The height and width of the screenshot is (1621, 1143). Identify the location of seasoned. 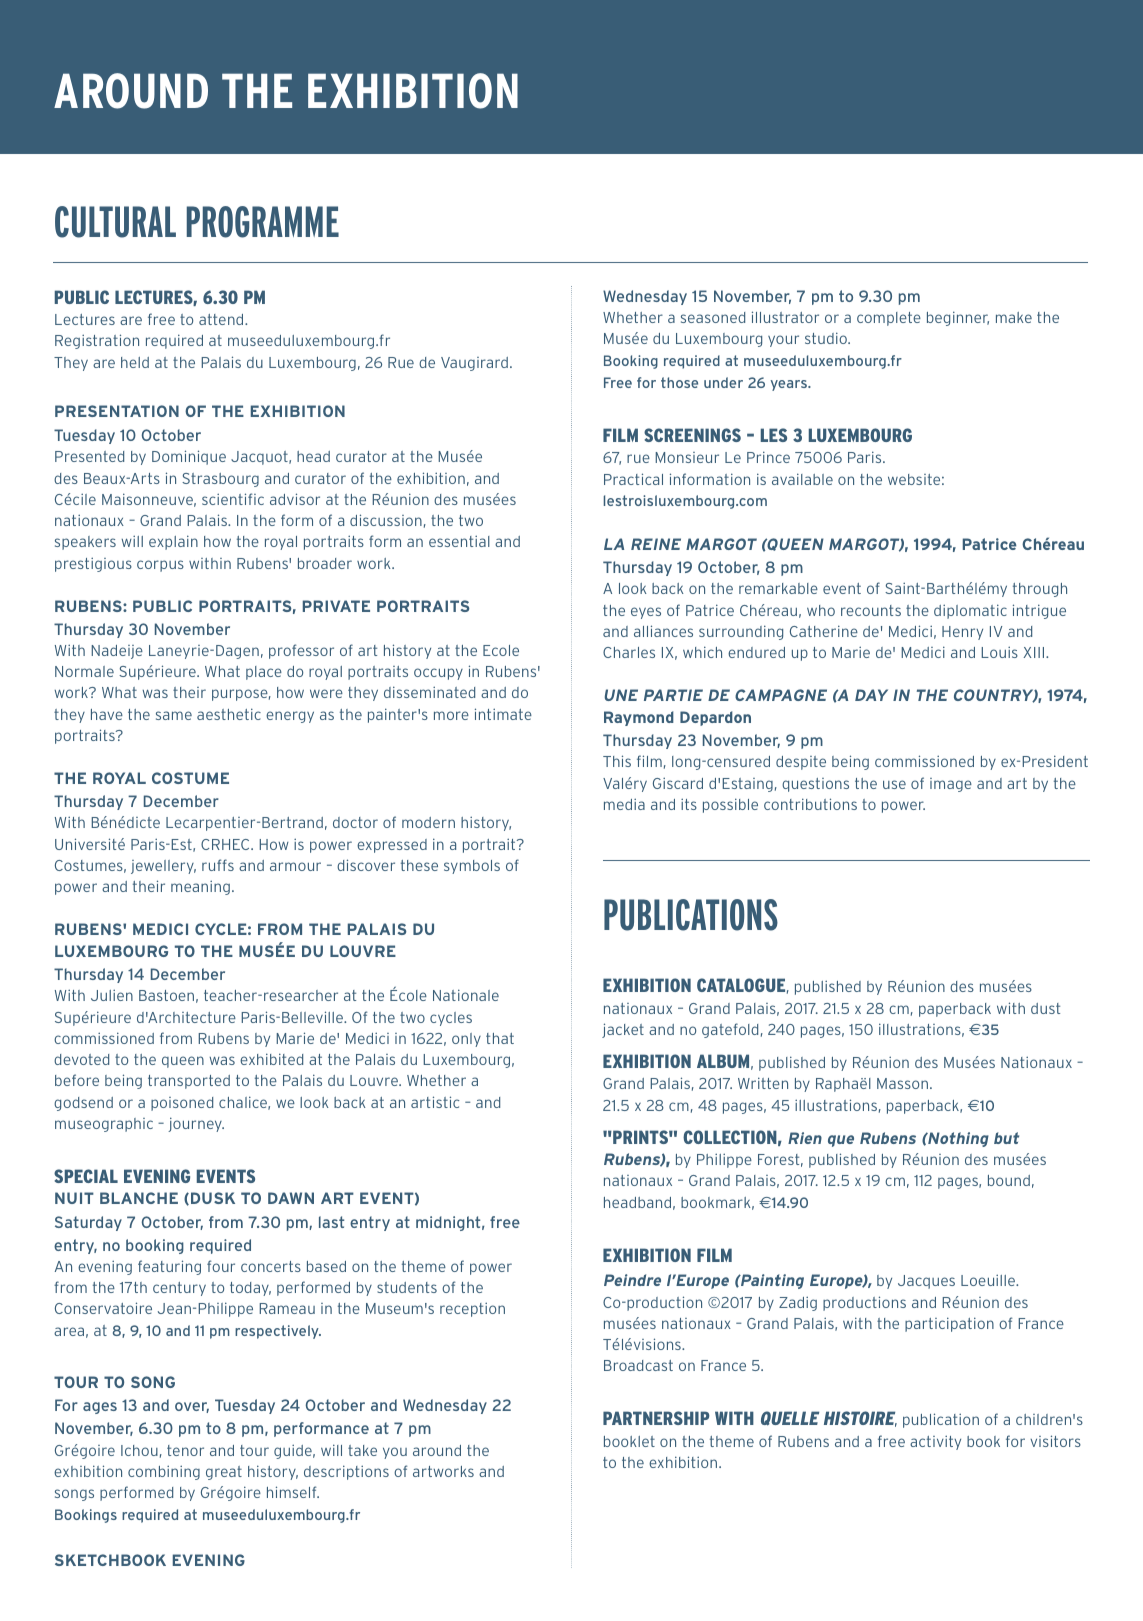
(713, 317).
